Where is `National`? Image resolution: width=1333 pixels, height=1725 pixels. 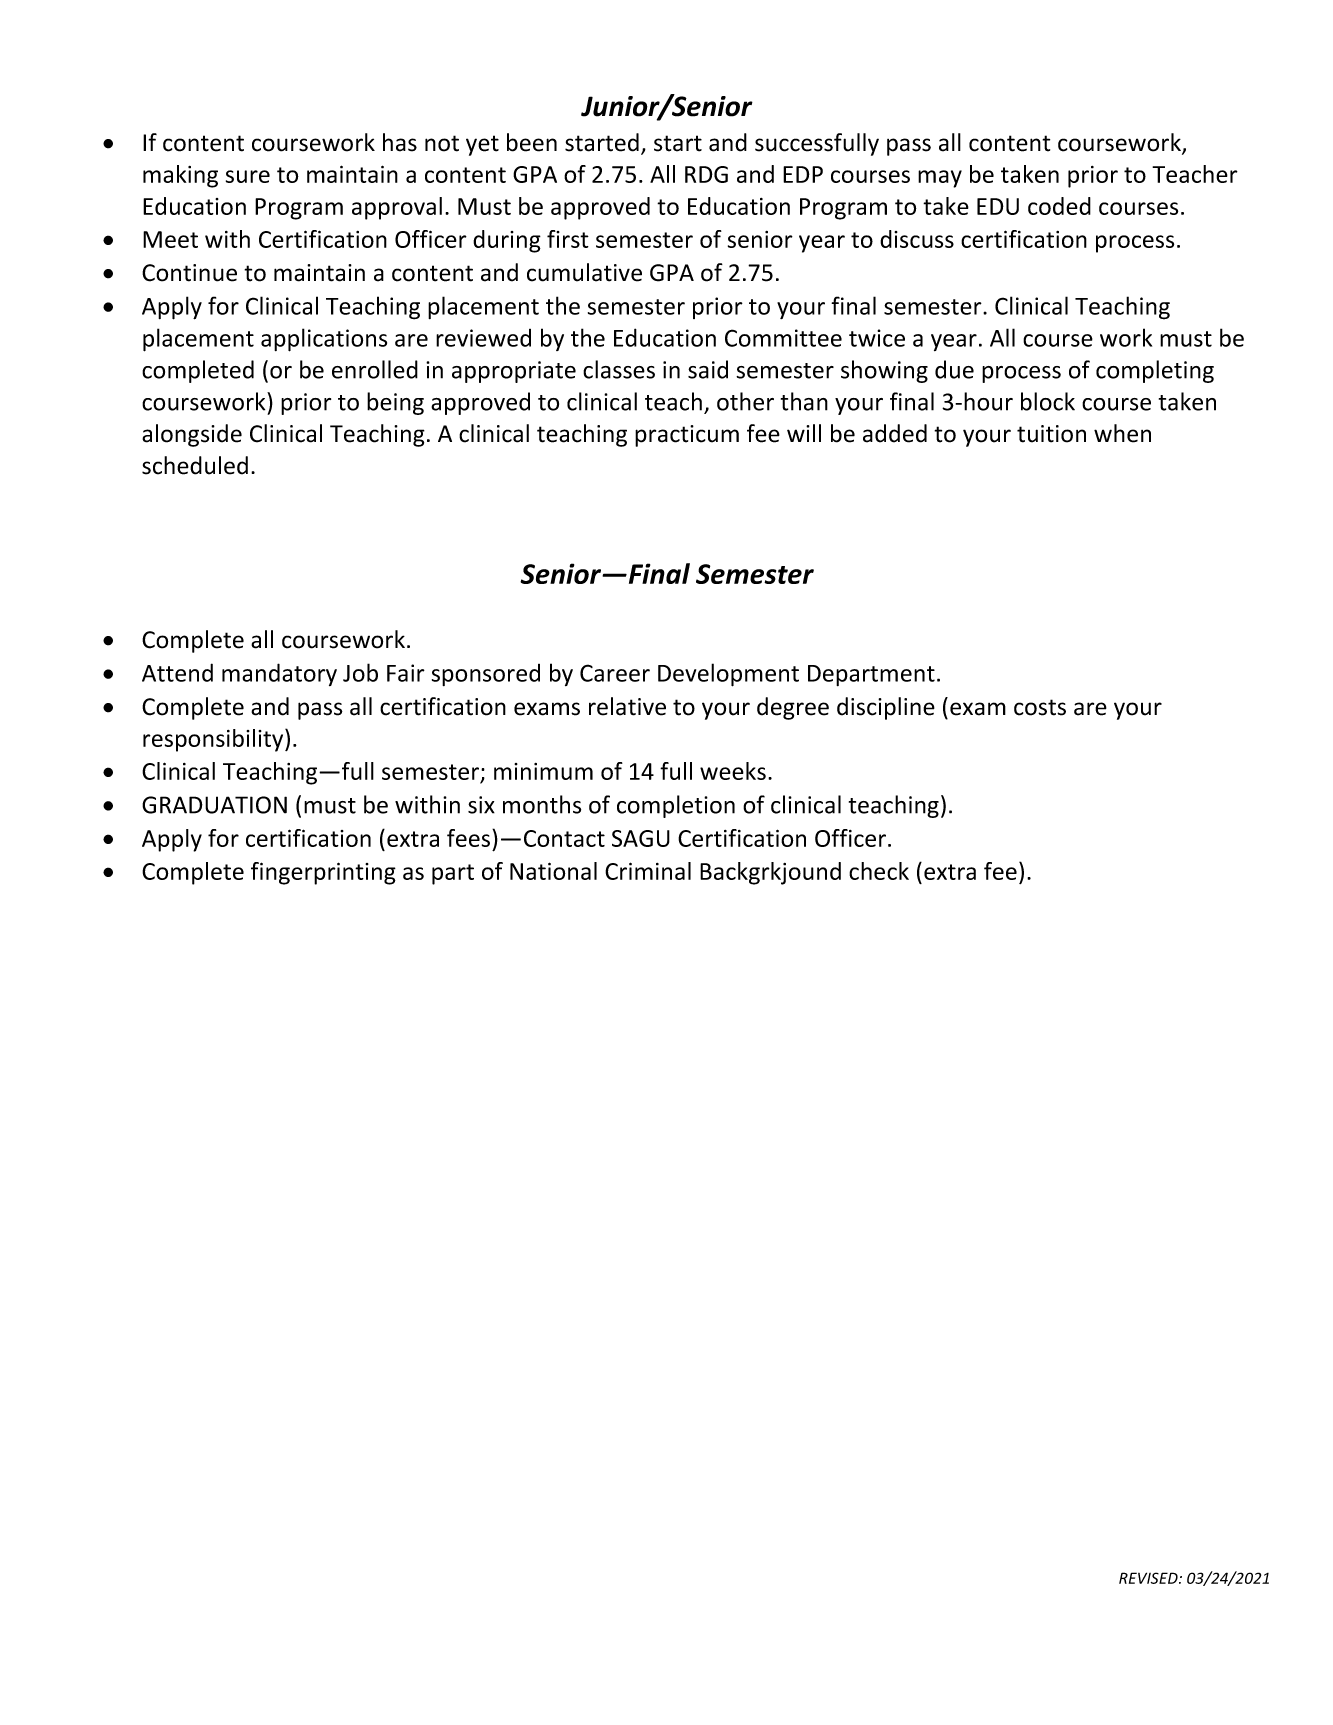
National is located at coordinates (553, 871).
